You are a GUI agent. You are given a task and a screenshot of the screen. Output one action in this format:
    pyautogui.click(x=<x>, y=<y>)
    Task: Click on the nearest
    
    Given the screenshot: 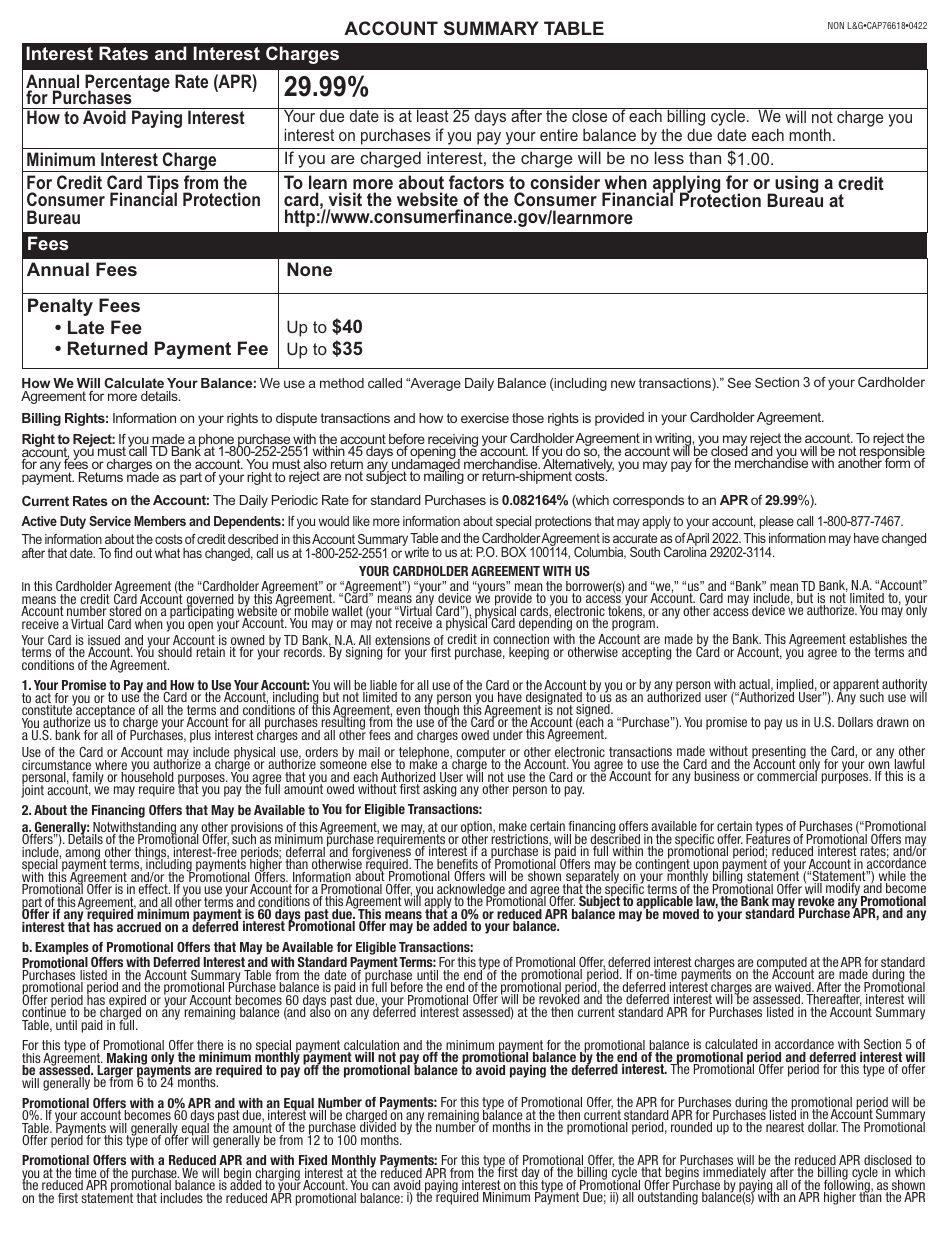 What is the action you would take?
    pyautogui.click(x=785, y=1127)
